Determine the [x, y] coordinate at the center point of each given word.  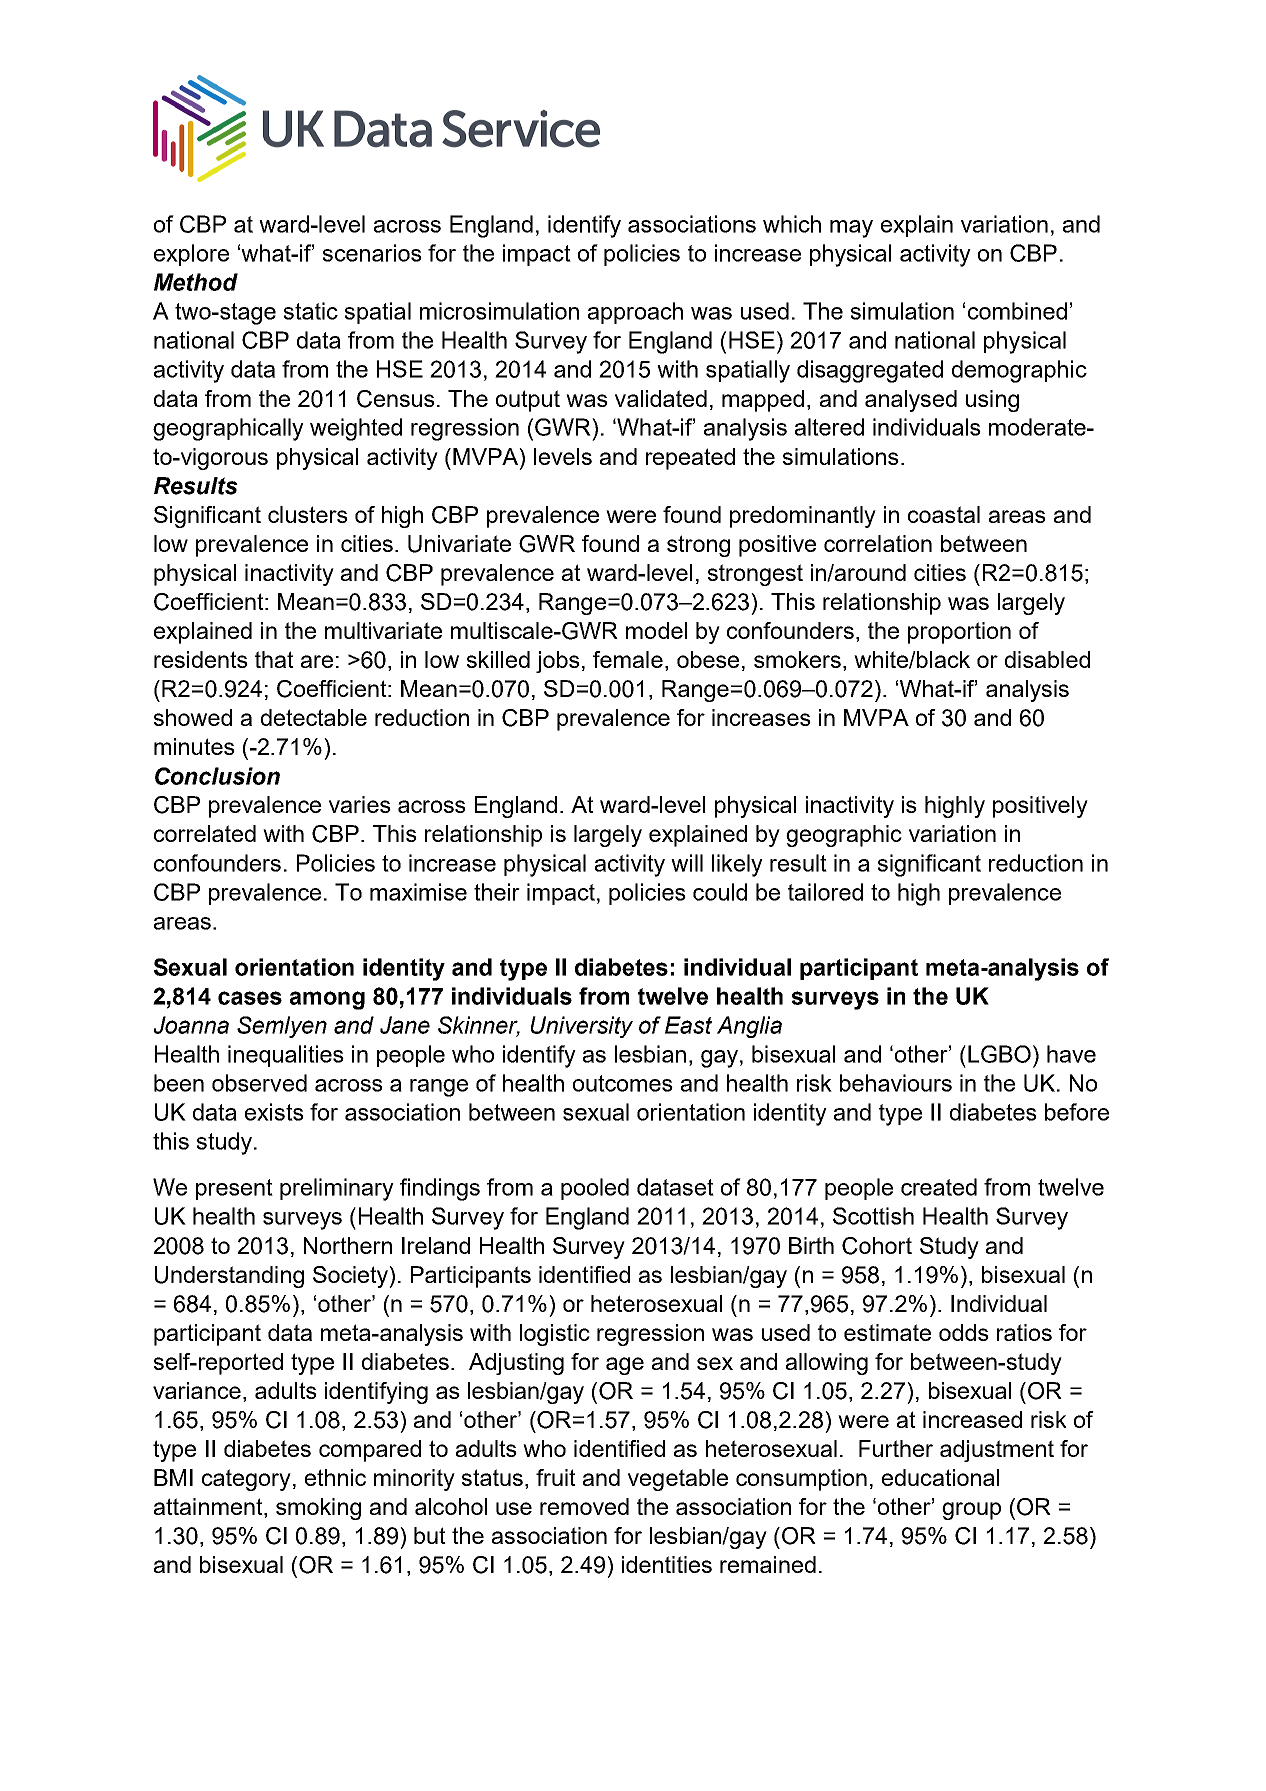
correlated [205, 833]
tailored [825, 892]
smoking [318, 1509]
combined [1017, 311]
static [311, 311]
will [687, 863]
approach [635, 313]
